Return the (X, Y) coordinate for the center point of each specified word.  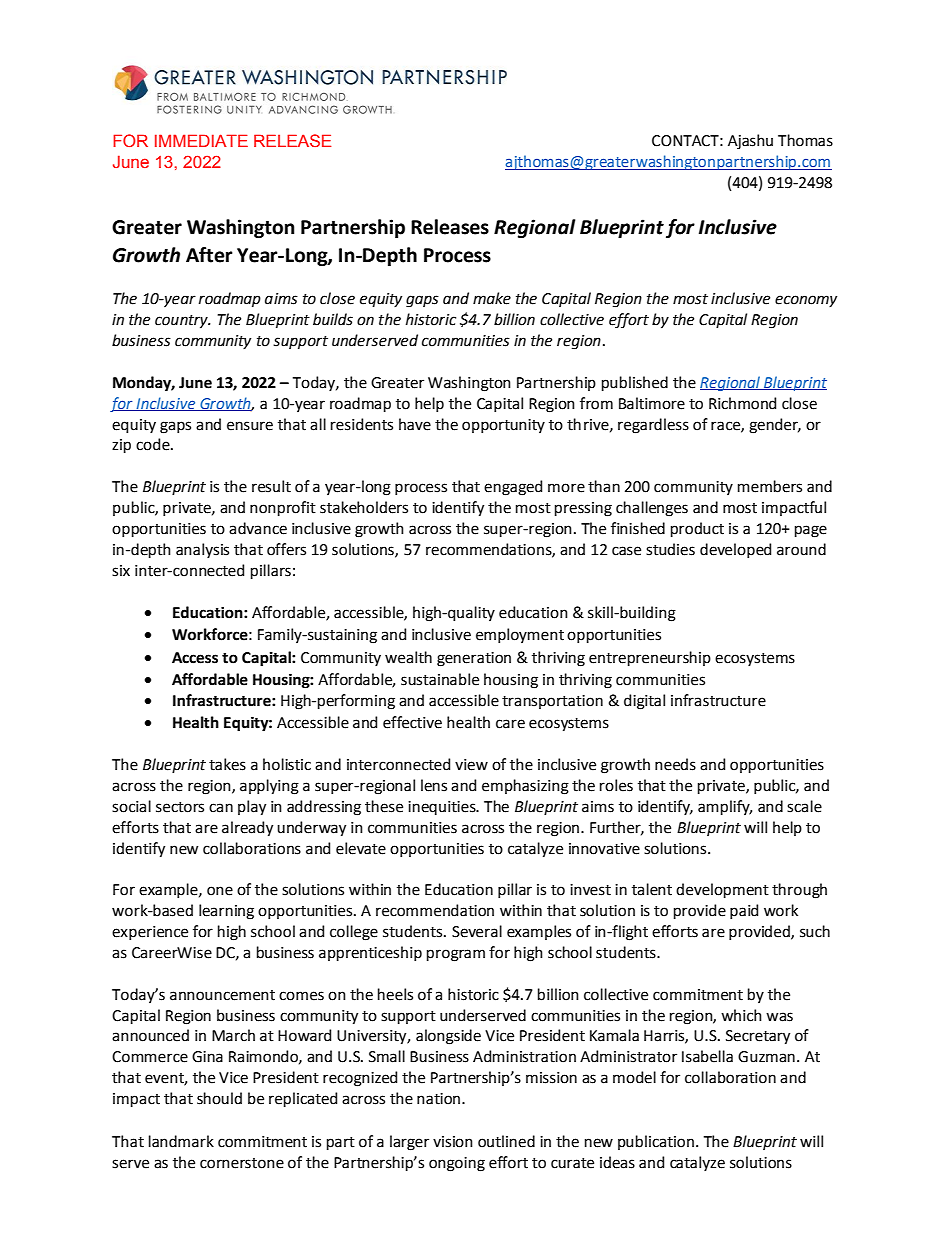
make (492, 298)
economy (806, 301)
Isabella (707, 1056)
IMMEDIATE (201, 140)
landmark (181, 1141)
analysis (202, 550)
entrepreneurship (650, 658)
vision (453, 1142)
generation (474, 659)
